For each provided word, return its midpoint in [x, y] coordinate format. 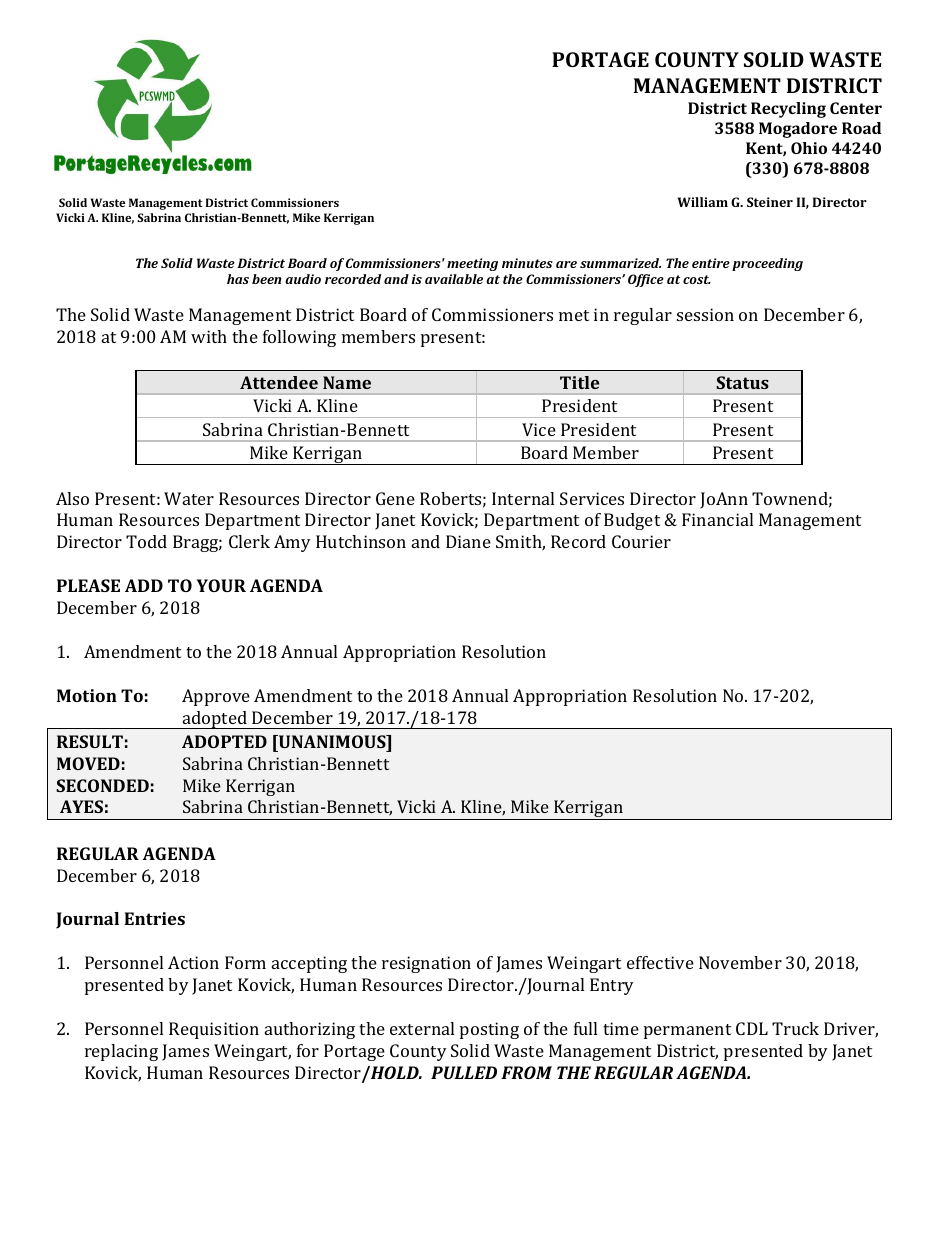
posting [489, 1030]
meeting [472, 264]
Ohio [809, 148]
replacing [121, 1052]
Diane [468, 541]
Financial [717, 519]
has [238, 279]
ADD [144, 585]
